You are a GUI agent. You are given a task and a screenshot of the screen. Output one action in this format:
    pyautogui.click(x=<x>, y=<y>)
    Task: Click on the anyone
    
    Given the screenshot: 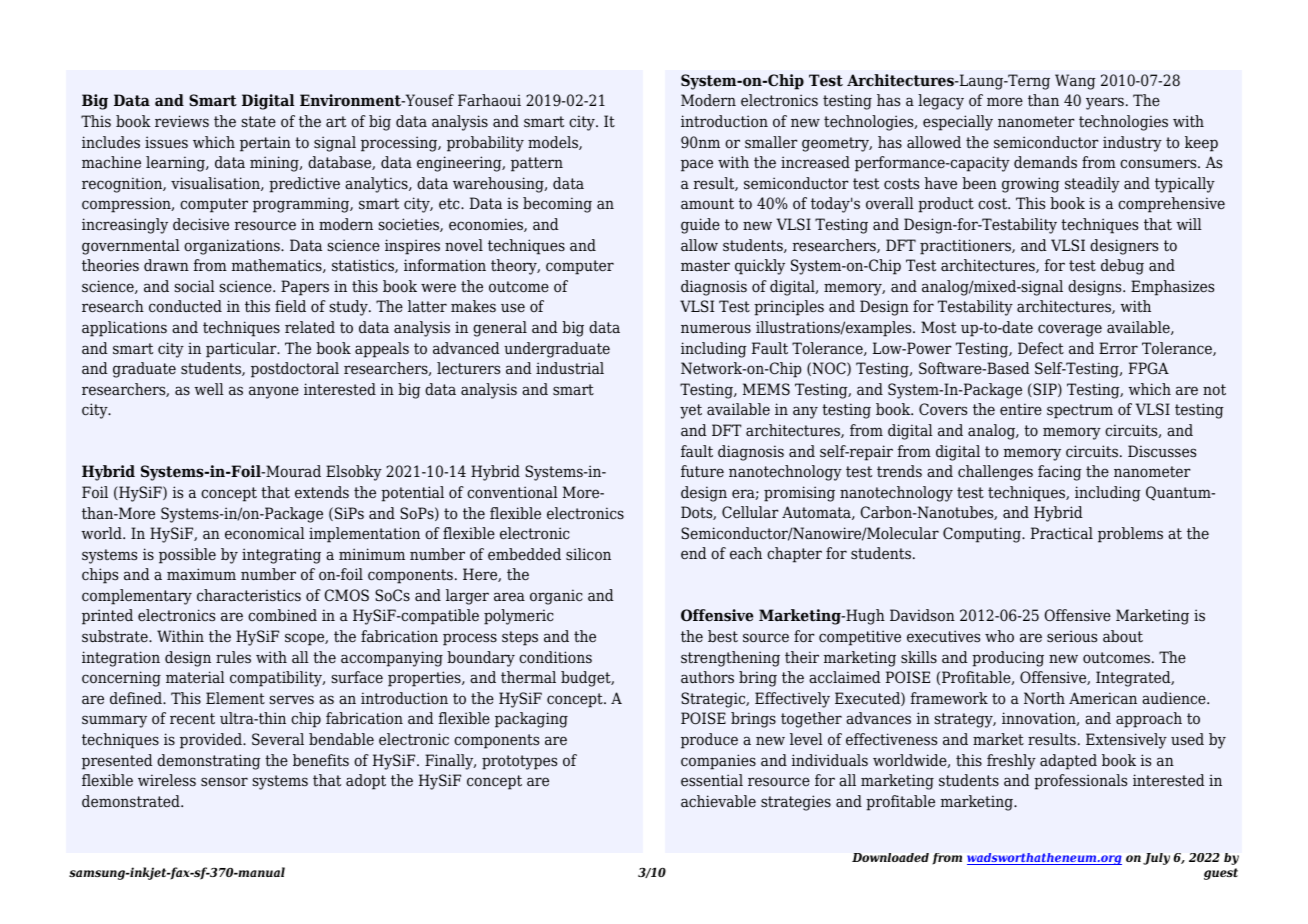 What is the action you would take?
    pyautogui.click(x=274, y=392)
